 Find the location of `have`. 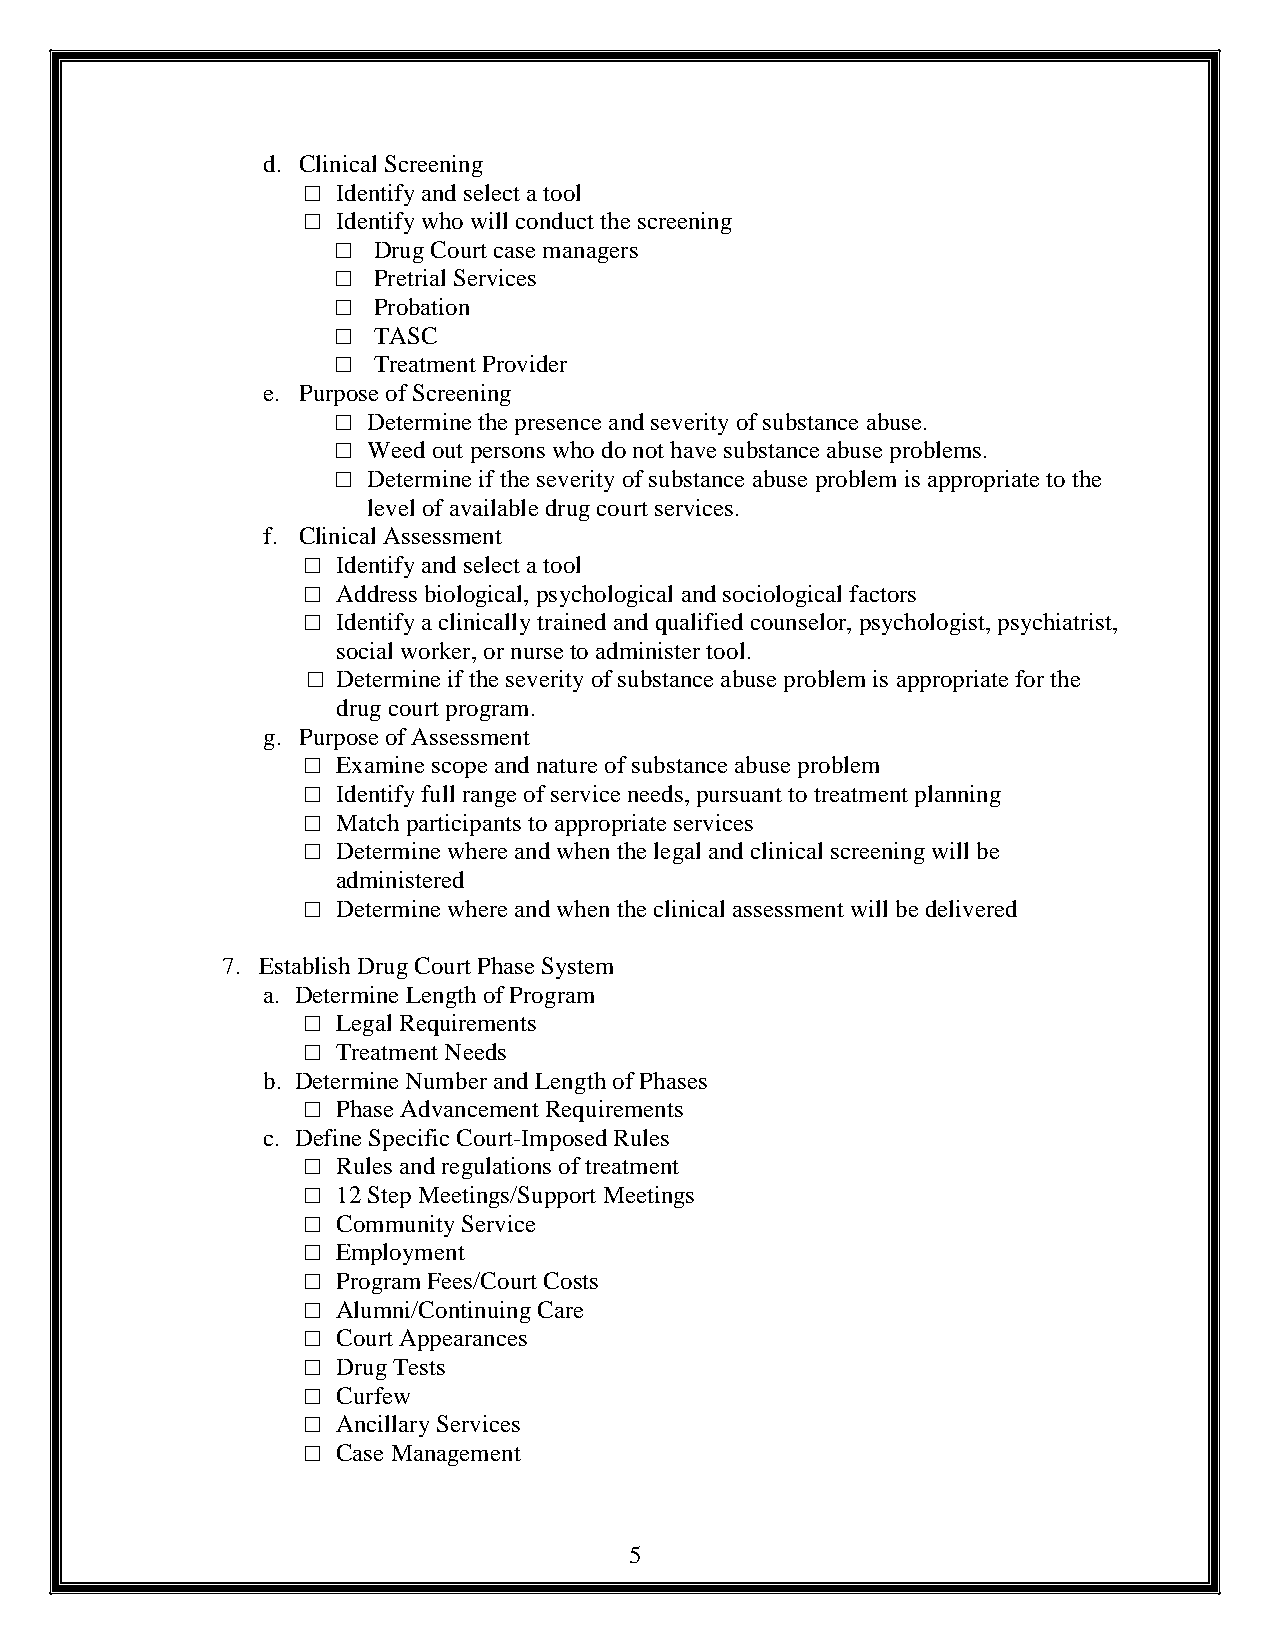

have is located at coordinates (693, 449).
